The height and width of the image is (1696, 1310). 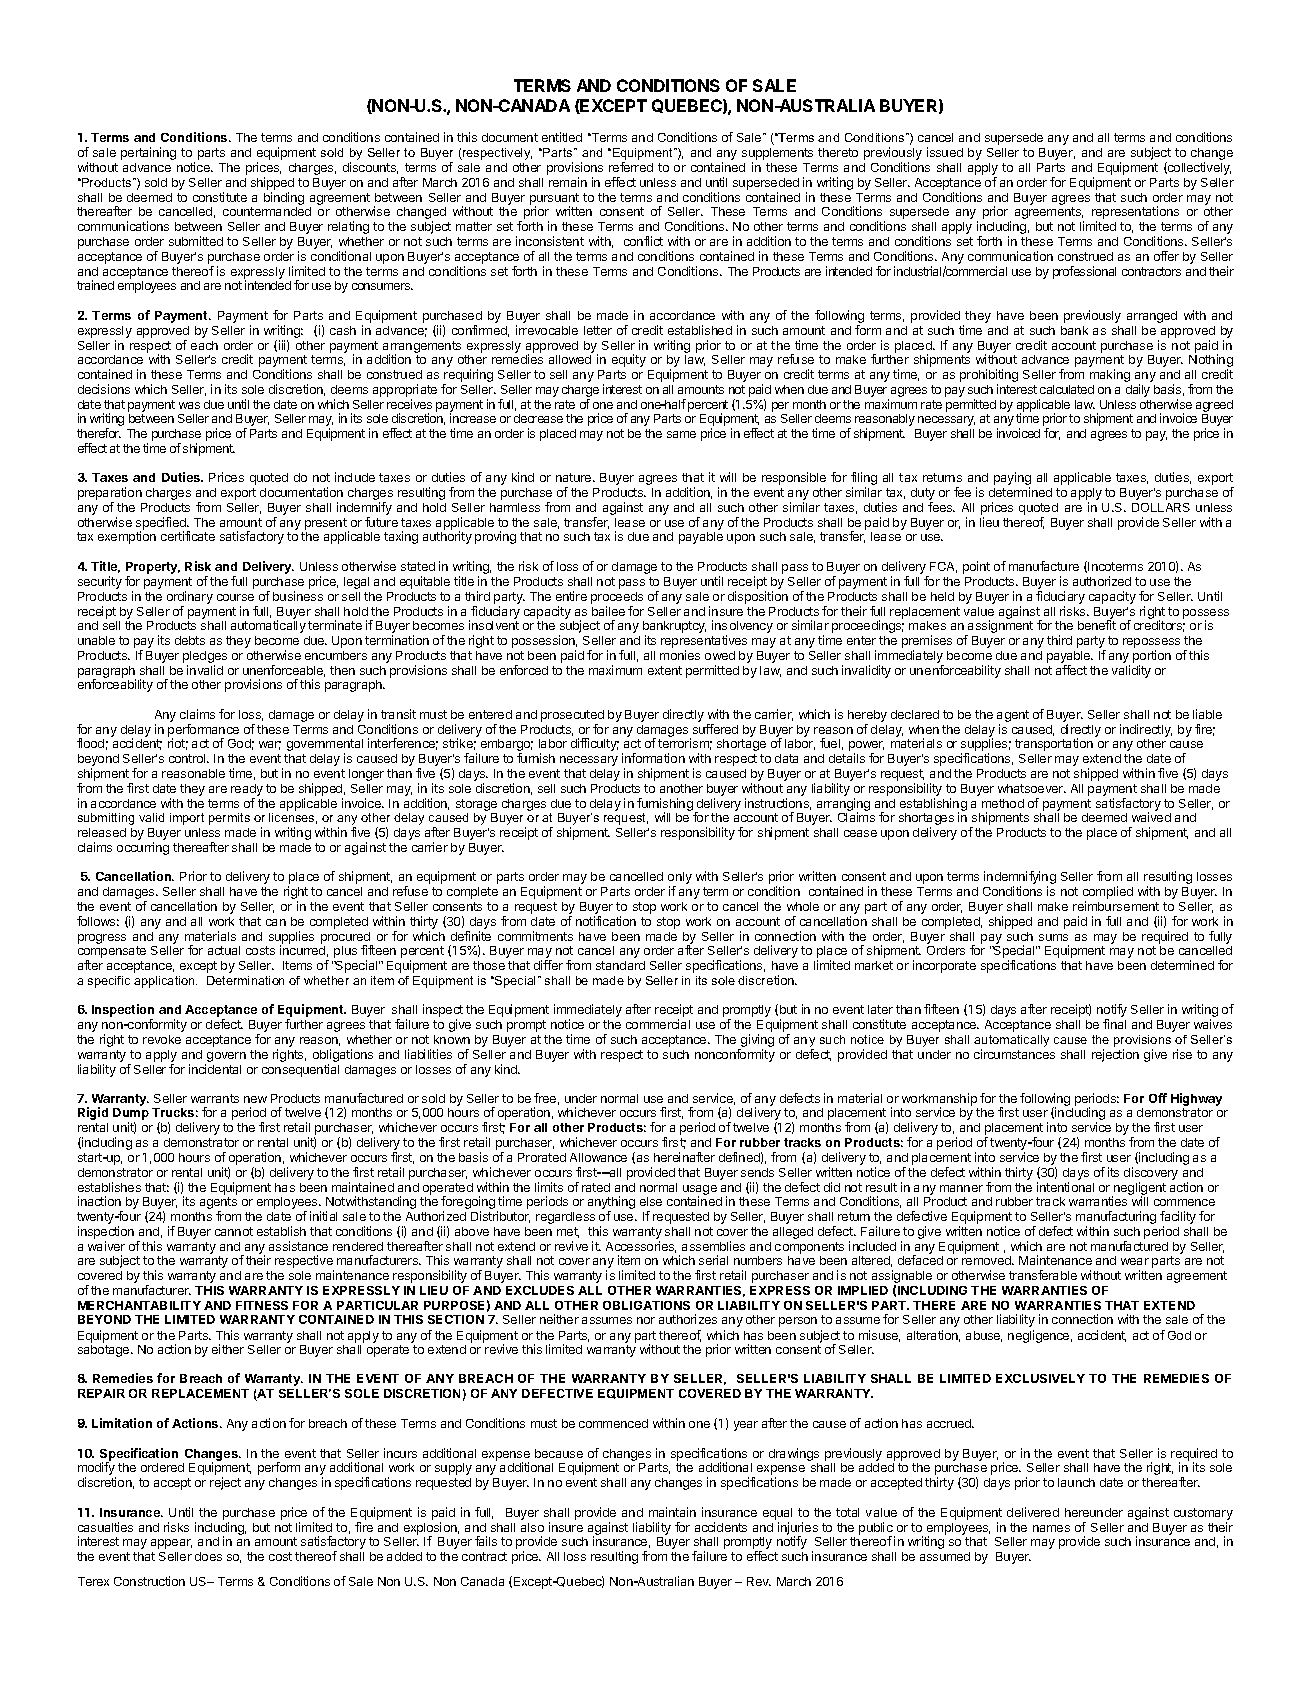 What do you see at coordinates (229, 819) in the image?
I see `permits` at bounding box center [229, 819].
